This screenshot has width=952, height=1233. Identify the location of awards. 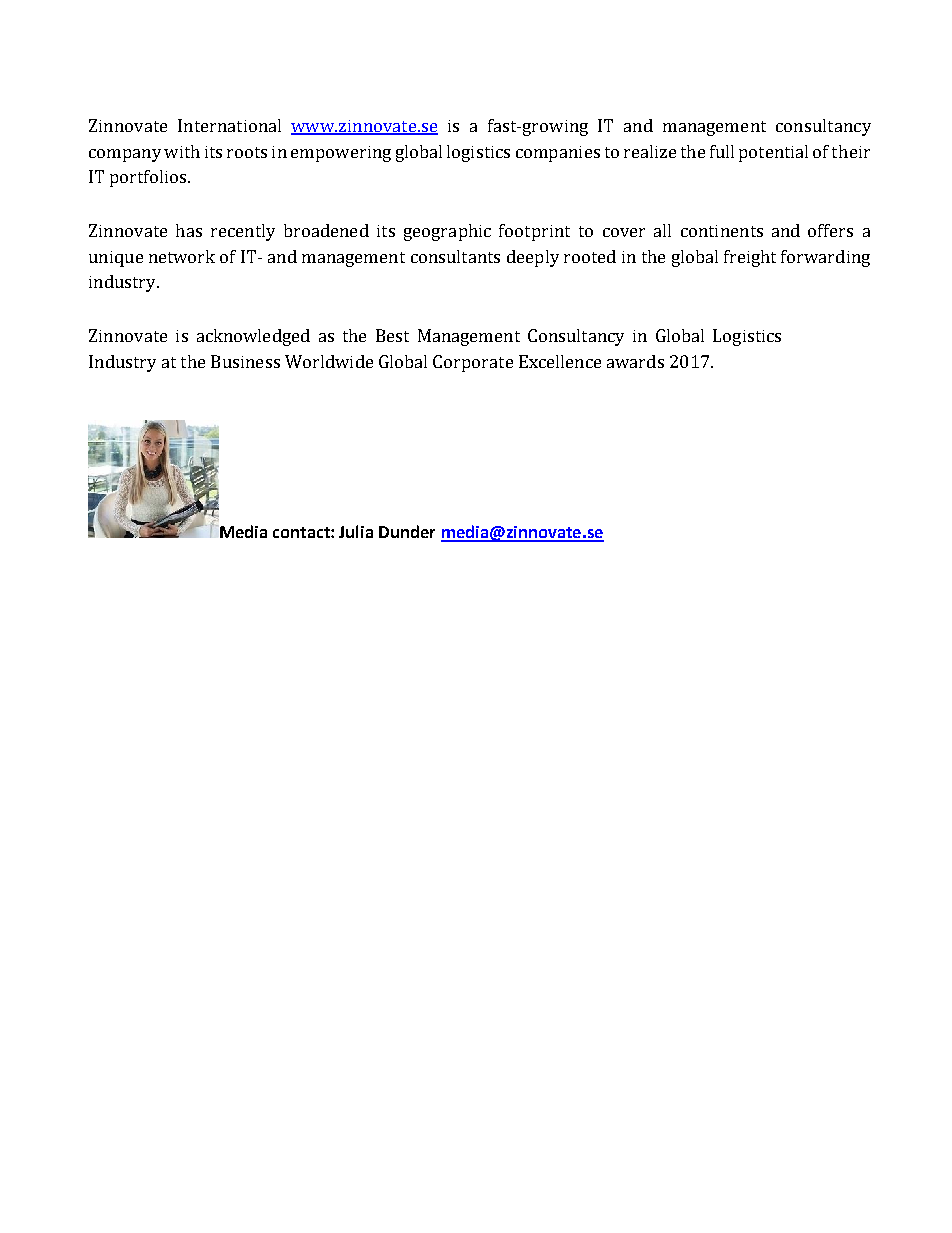
(635, 361).
